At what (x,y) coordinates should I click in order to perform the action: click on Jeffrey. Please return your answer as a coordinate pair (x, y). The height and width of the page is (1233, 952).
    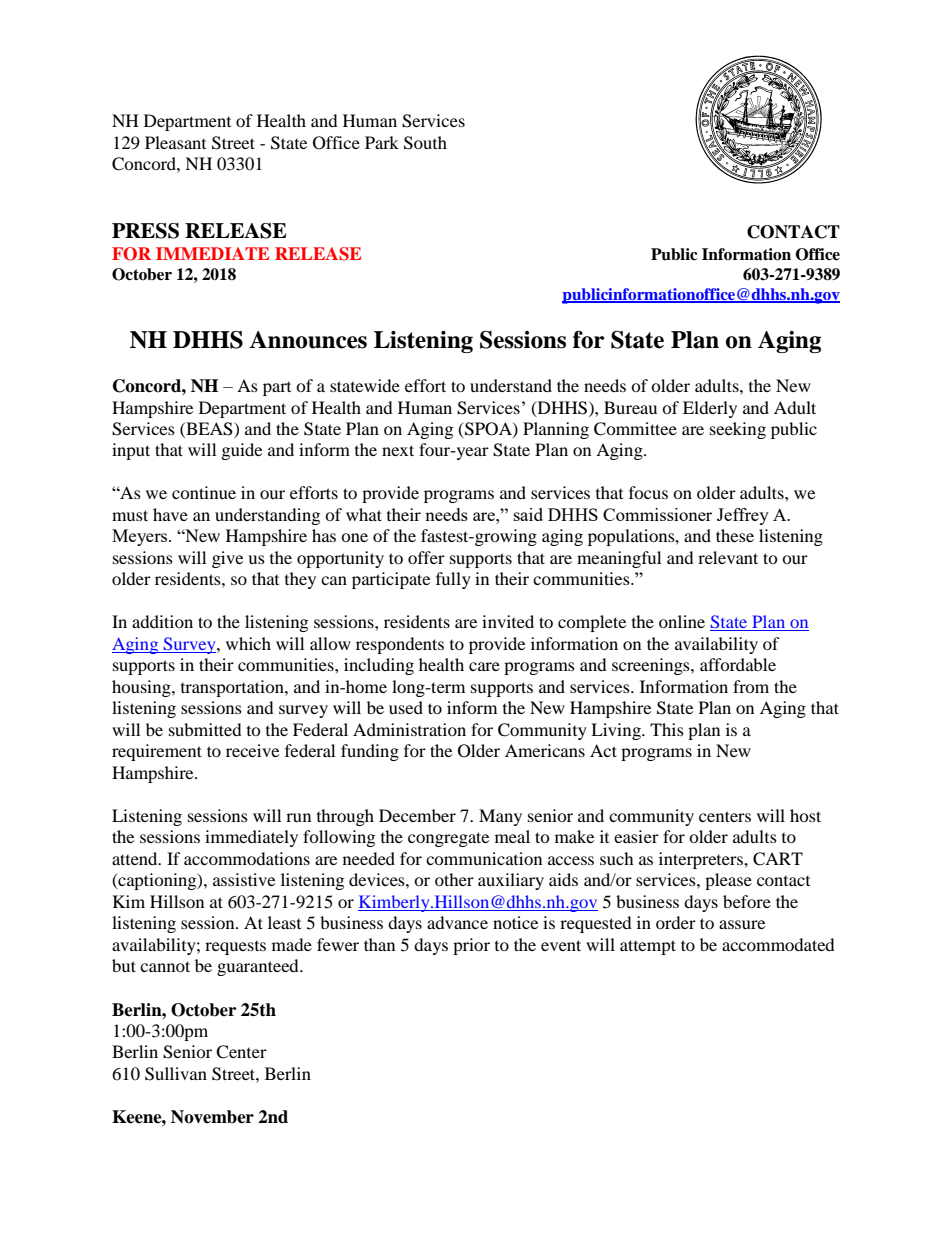
    Looking at the image, I should click on (743, 516).
